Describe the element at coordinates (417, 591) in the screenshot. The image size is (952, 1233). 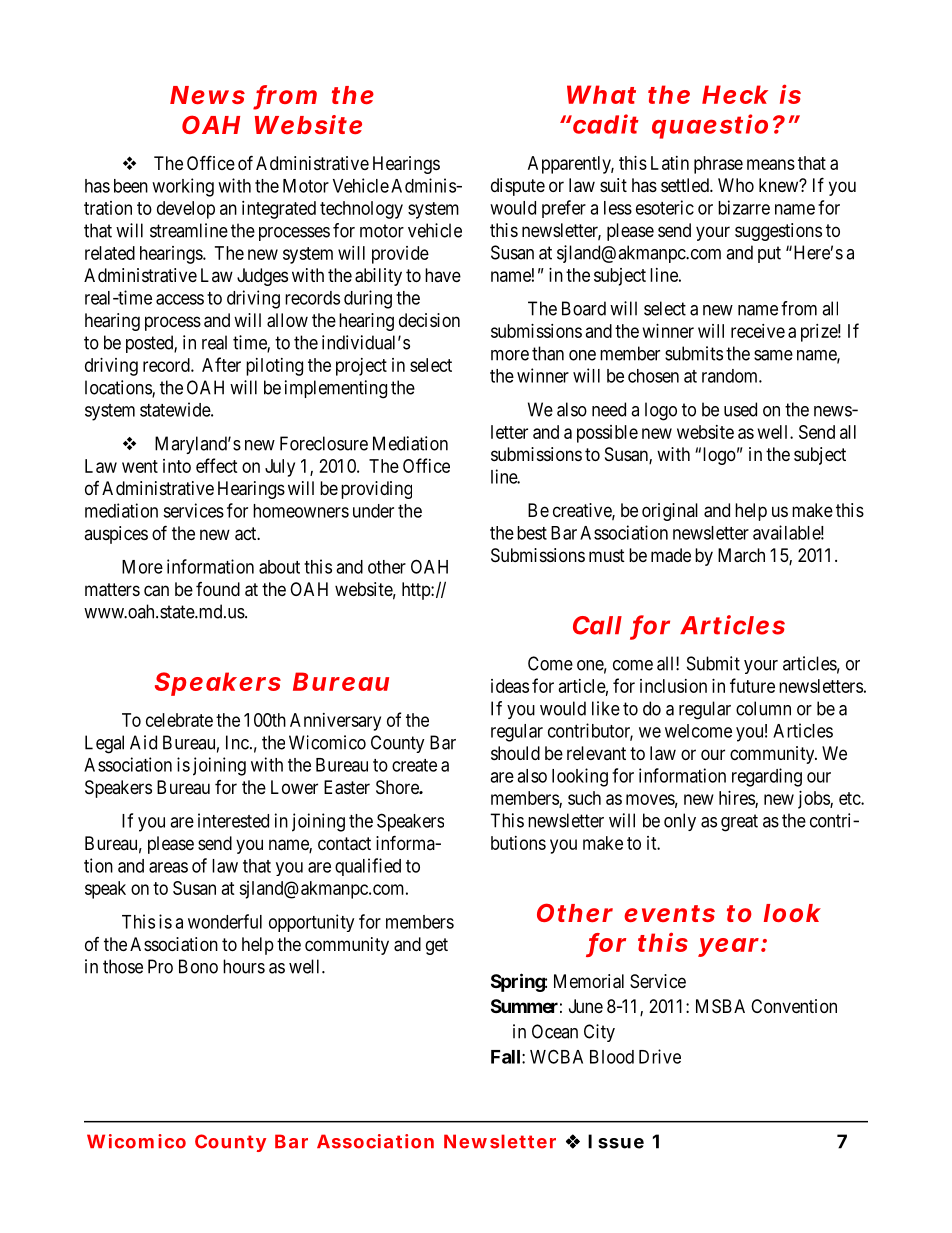
I see `http` at that location.
